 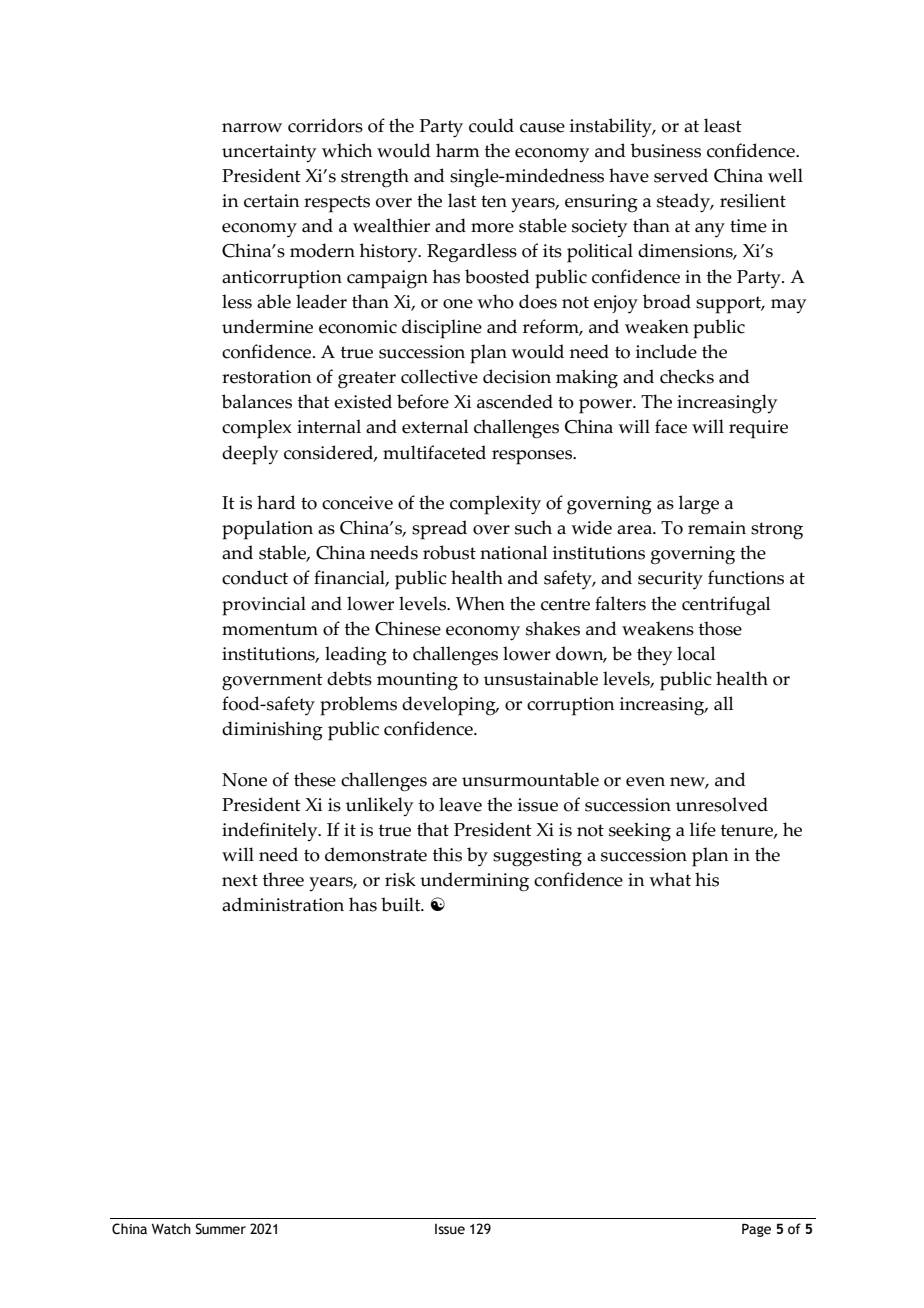 I want to click on Page, so click(x=756, y=1230).
